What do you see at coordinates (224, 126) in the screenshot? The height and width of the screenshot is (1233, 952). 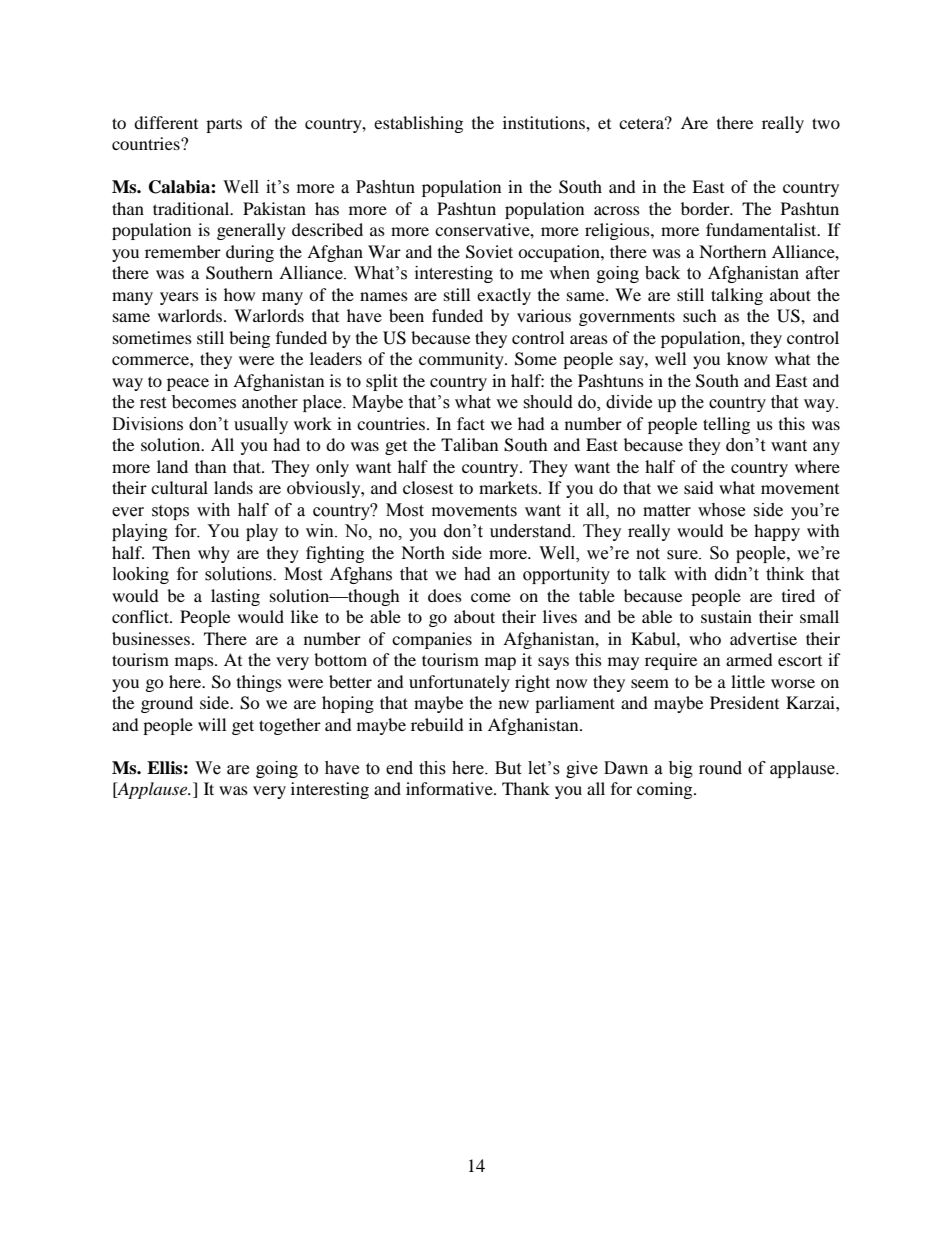 I see `parts` at bounding box center [224, 126].
